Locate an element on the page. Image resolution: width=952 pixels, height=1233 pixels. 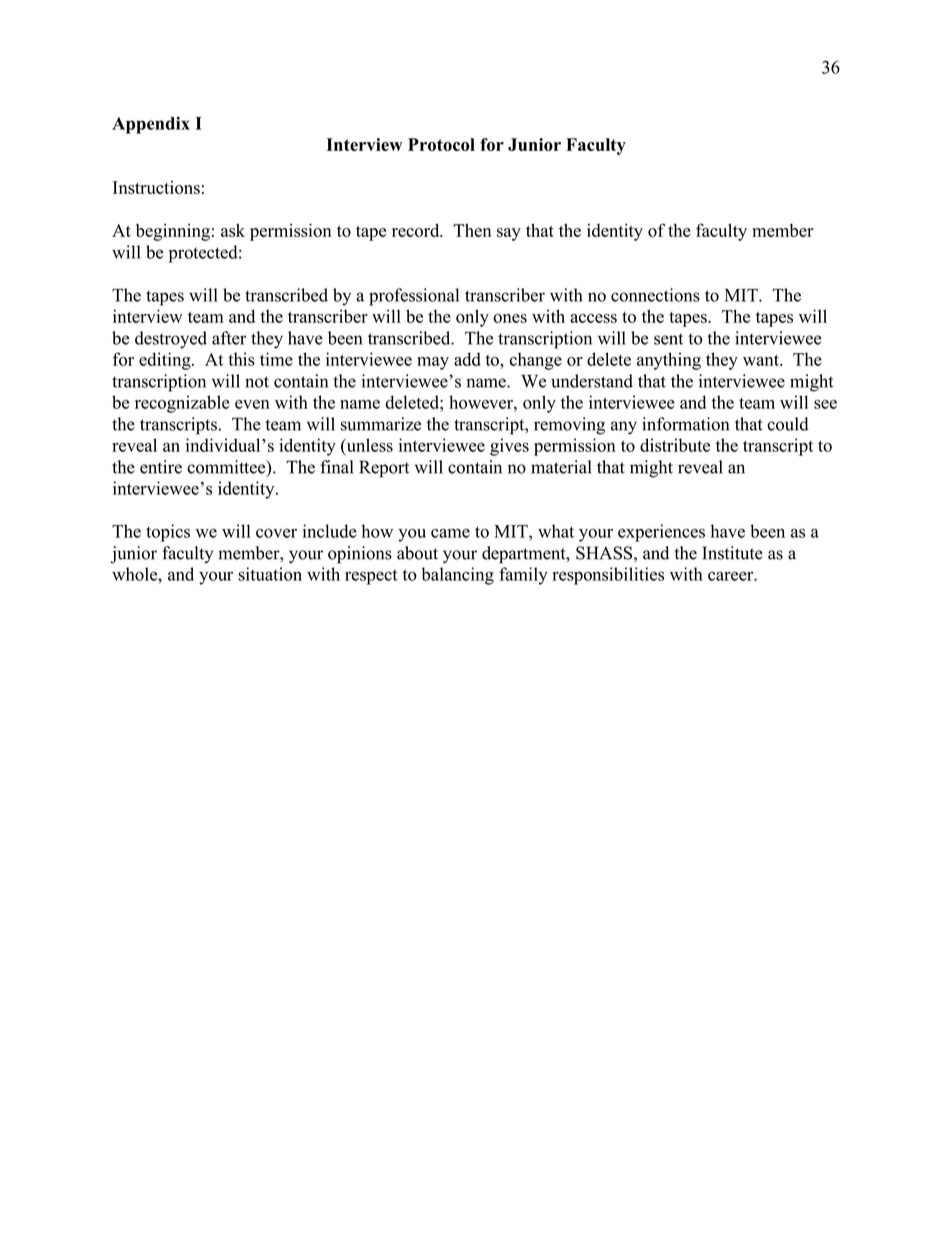
balancing is located at coordinates (457, 576).
